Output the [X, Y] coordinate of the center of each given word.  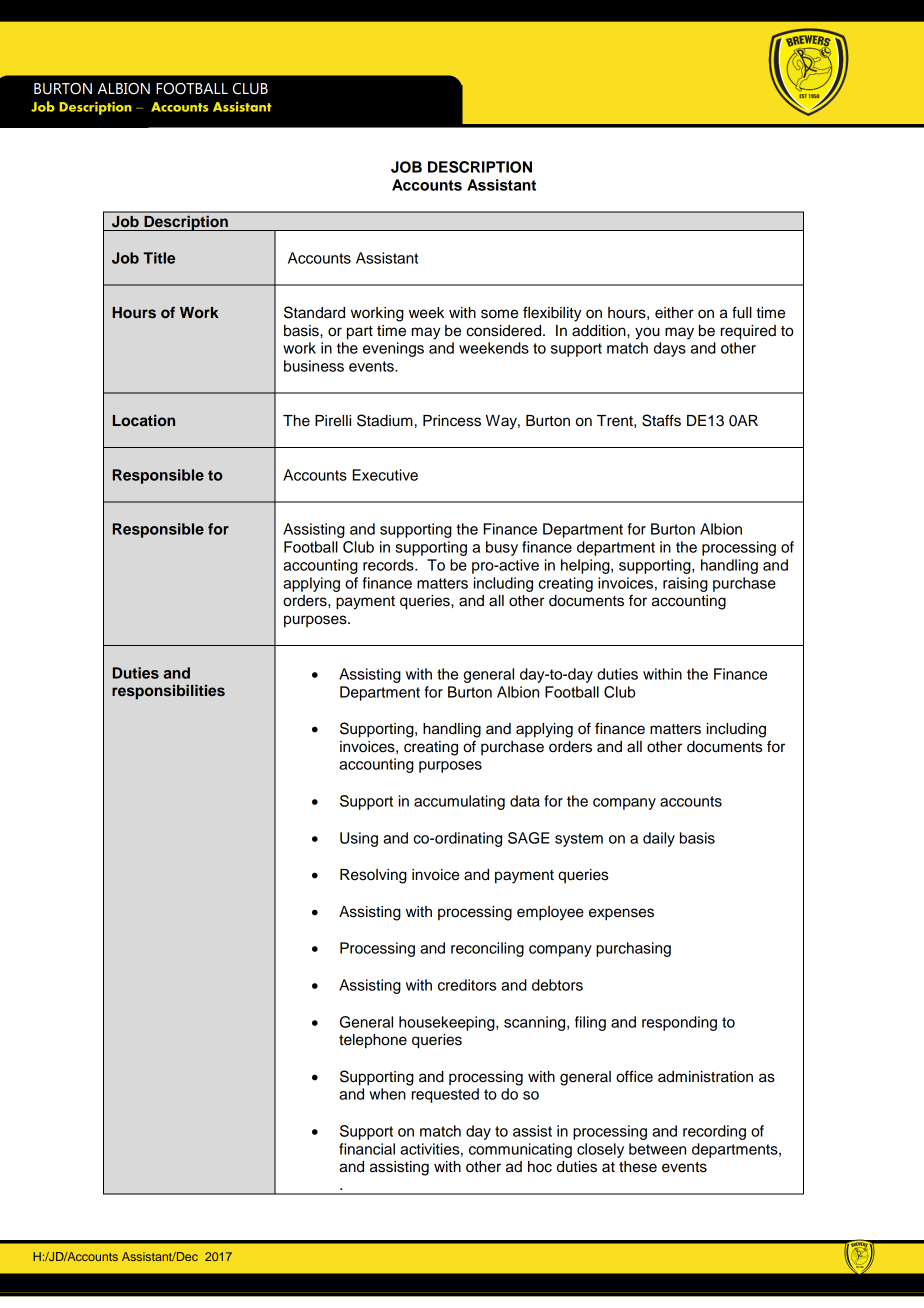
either [674, 313]
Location [144, 420]
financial [367, 1149]
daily [659, 839]
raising [685, 584]
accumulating [459, 802]
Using [359, 839]
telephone [373, 1041]
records [389, 565]
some [499, 314]
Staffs [661, 420]
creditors [467, 985]
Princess [452, 421]
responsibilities [168, 691]
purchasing [633, 949]
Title [159, 258]
